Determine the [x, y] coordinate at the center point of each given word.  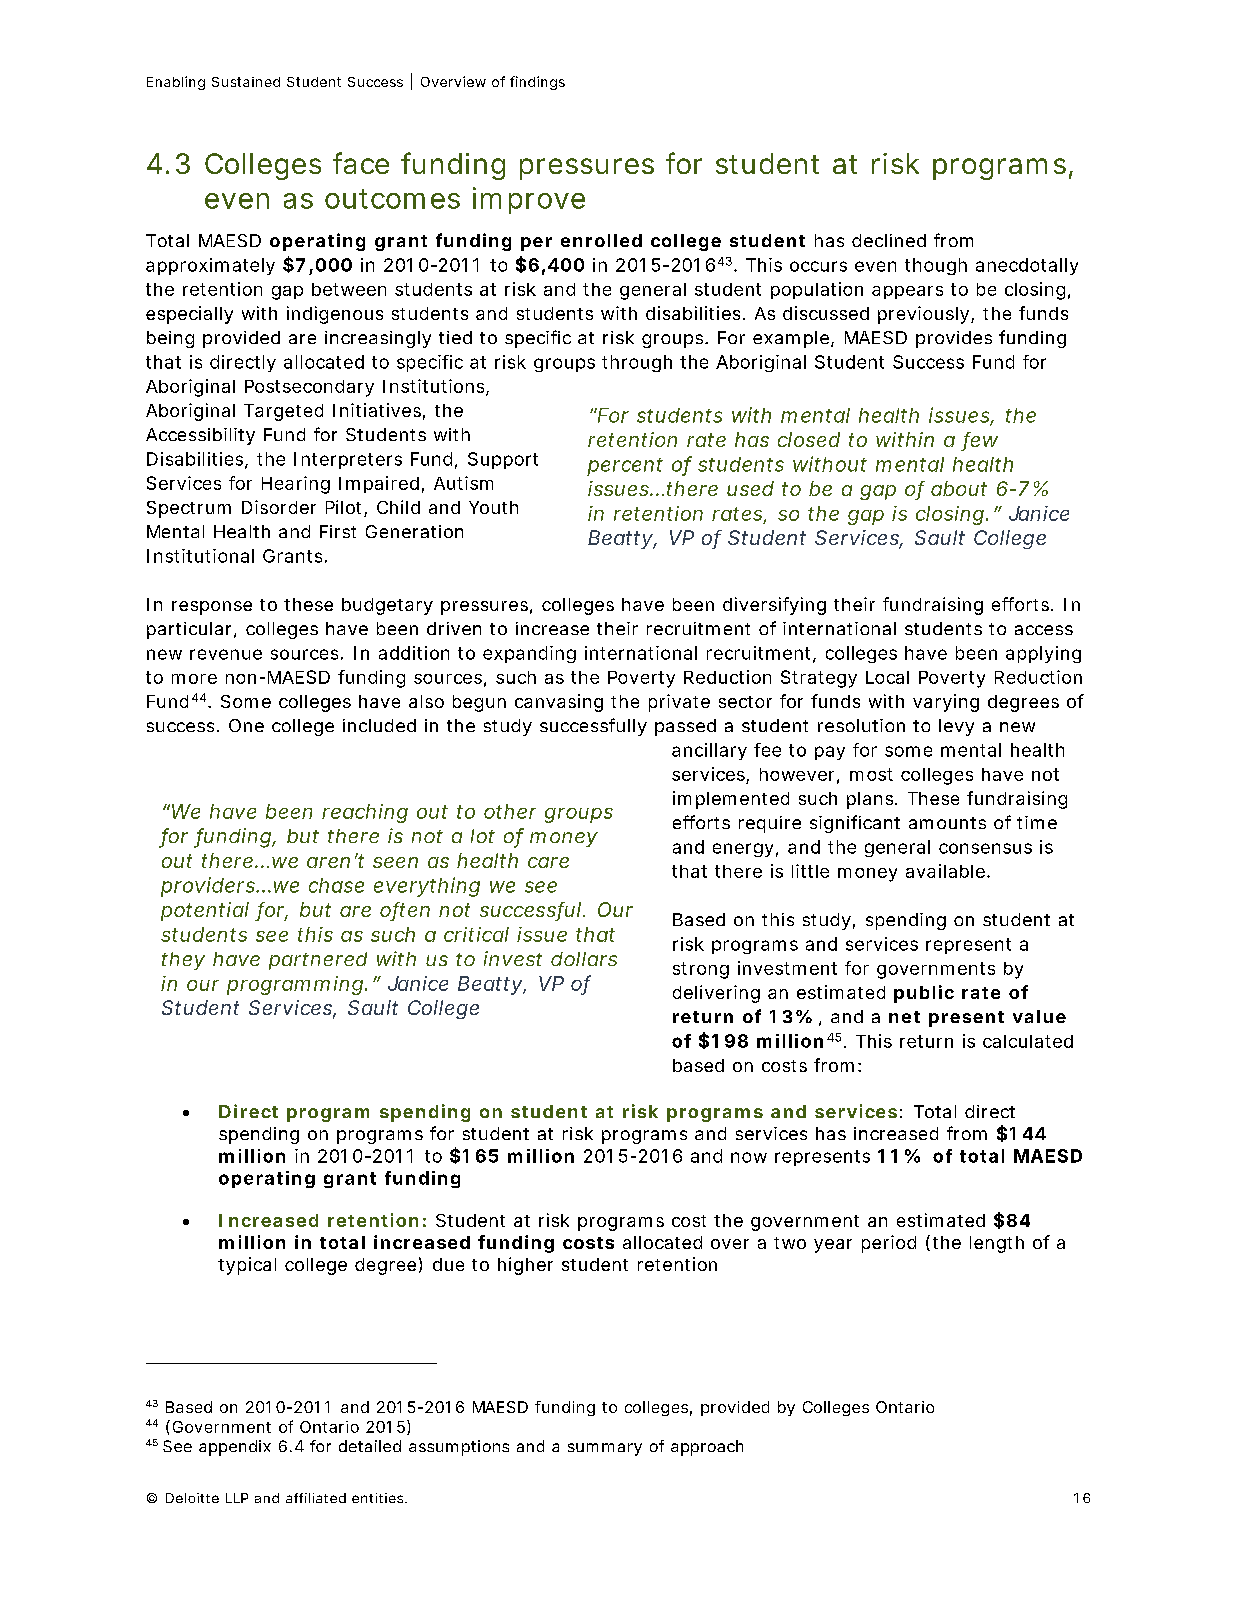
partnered [318, 961]
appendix [235, 1448]
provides [954, 339]
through [637, 363]
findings [537, 83]
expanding [529, 654]
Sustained [246, 82]
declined [889, 240]
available [945, 871]
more [194, 679]
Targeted [283, 412]
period [889, 1244]
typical [247, 1266]
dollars [584, 959]
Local [887, 677]
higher [525, 1266]
